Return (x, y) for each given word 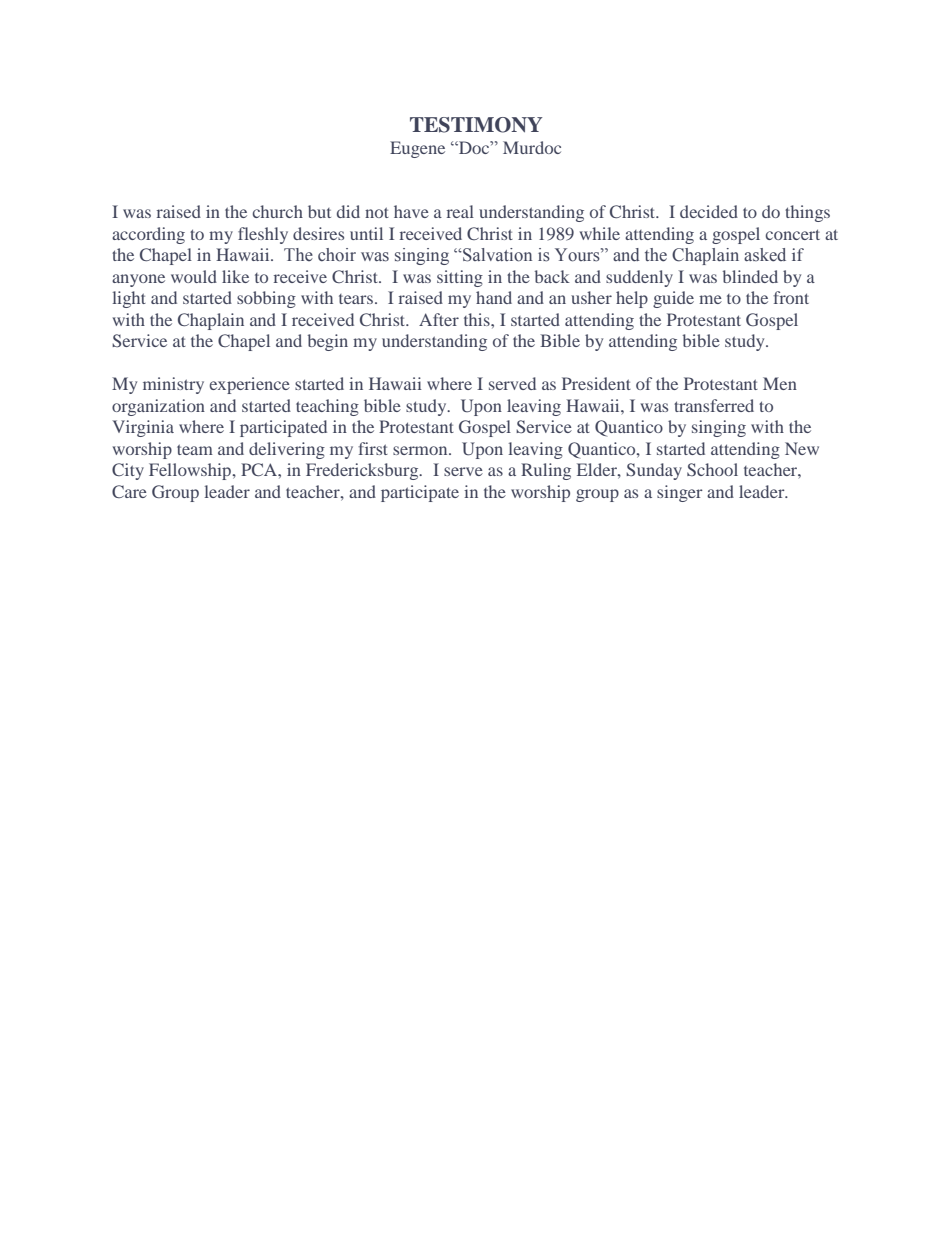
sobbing (266, 299)
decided (709, 211)
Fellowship (191, 471)
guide (673, 299)
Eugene (417, 149)
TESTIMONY (476, 125)
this (478, 319)
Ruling (546, 471)
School (712, 469)
